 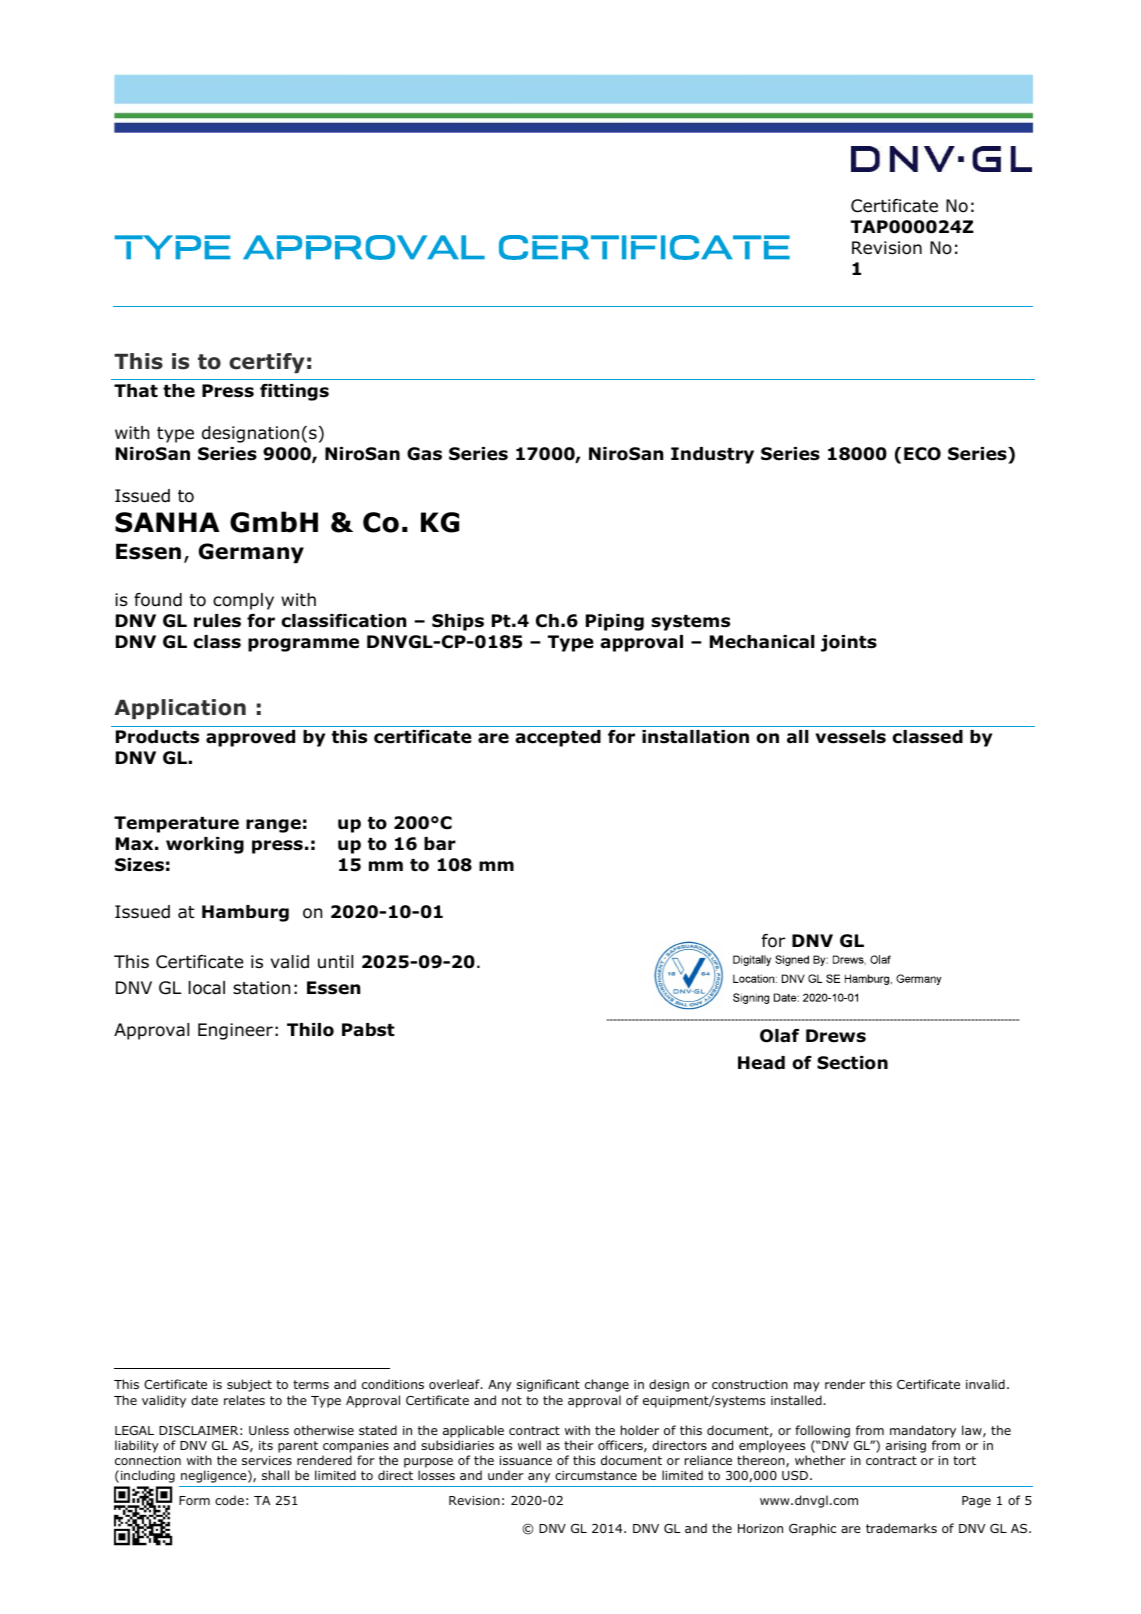 What do you see at coordinates (922, 454) in the screenshot?
I see `ECO` at bounding box center [922, 454].
